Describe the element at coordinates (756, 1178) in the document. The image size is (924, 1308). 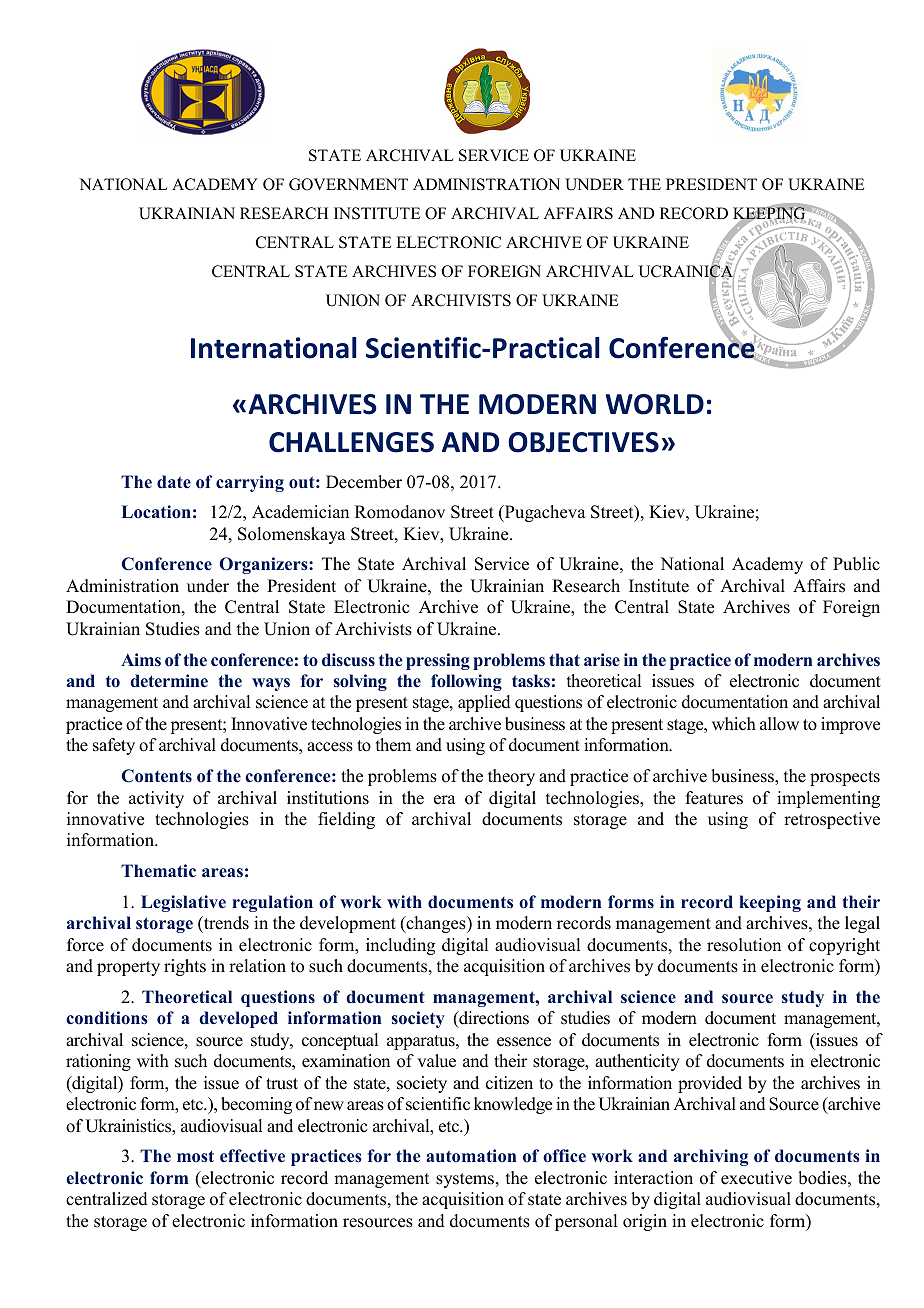
I see `executive` at that location.
